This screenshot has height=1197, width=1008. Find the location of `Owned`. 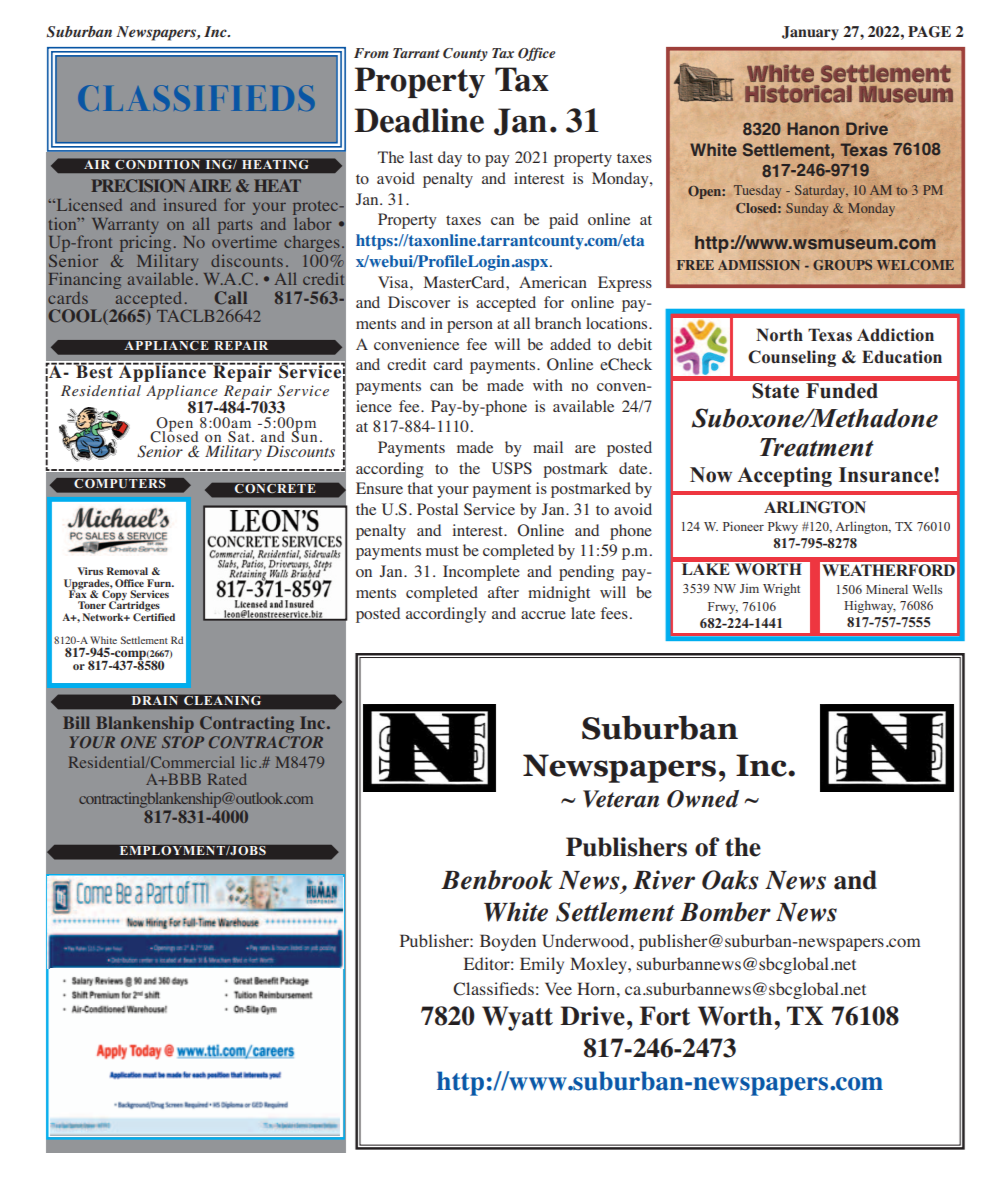

Owned is located at coordinates (703, 799).
